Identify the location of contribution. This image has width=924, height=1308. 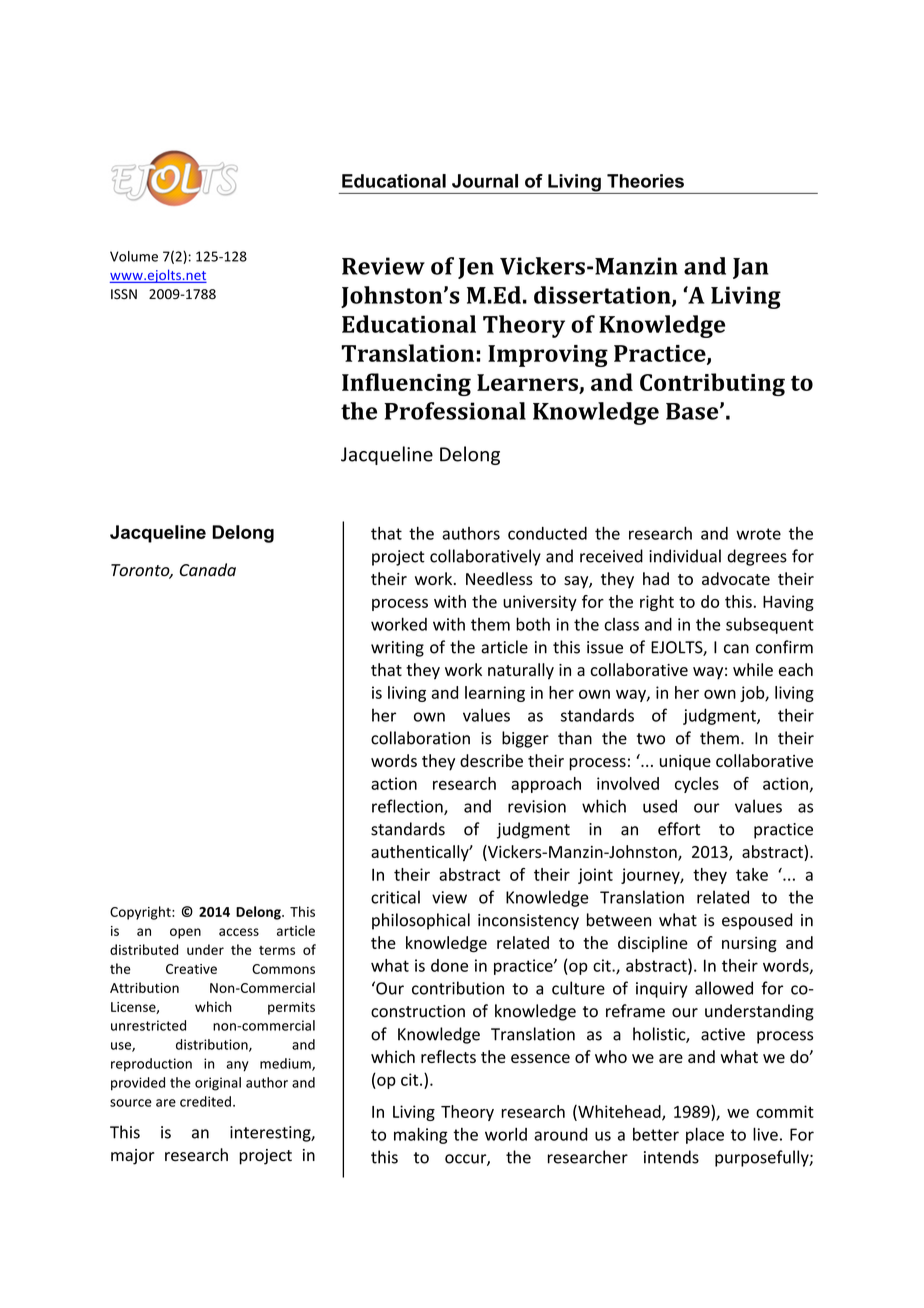
(458, 988).
